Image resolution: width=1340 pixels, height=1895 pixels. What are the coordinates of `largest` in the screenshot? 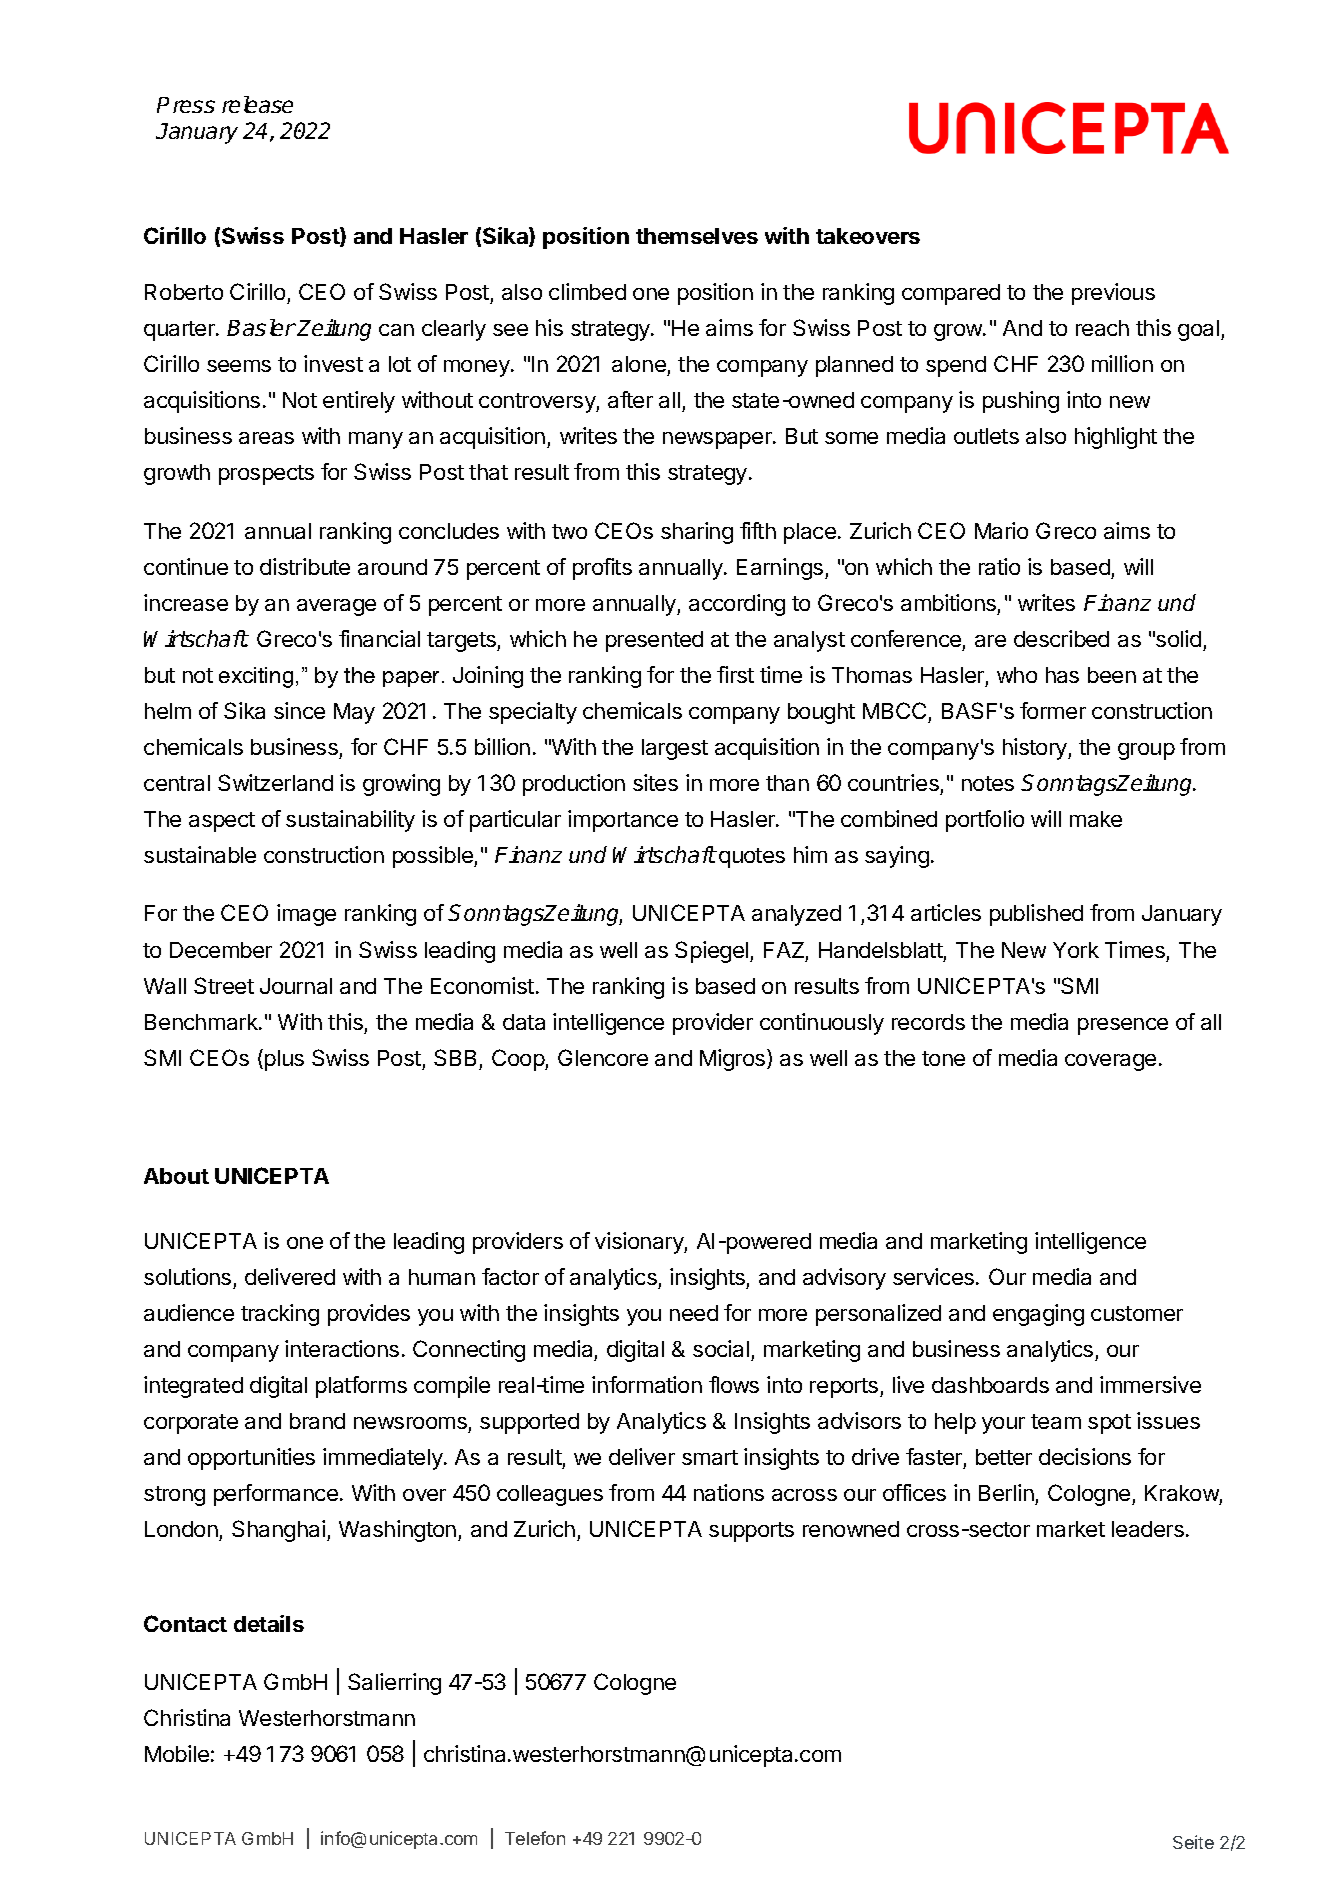 It's located at (675, 749).
